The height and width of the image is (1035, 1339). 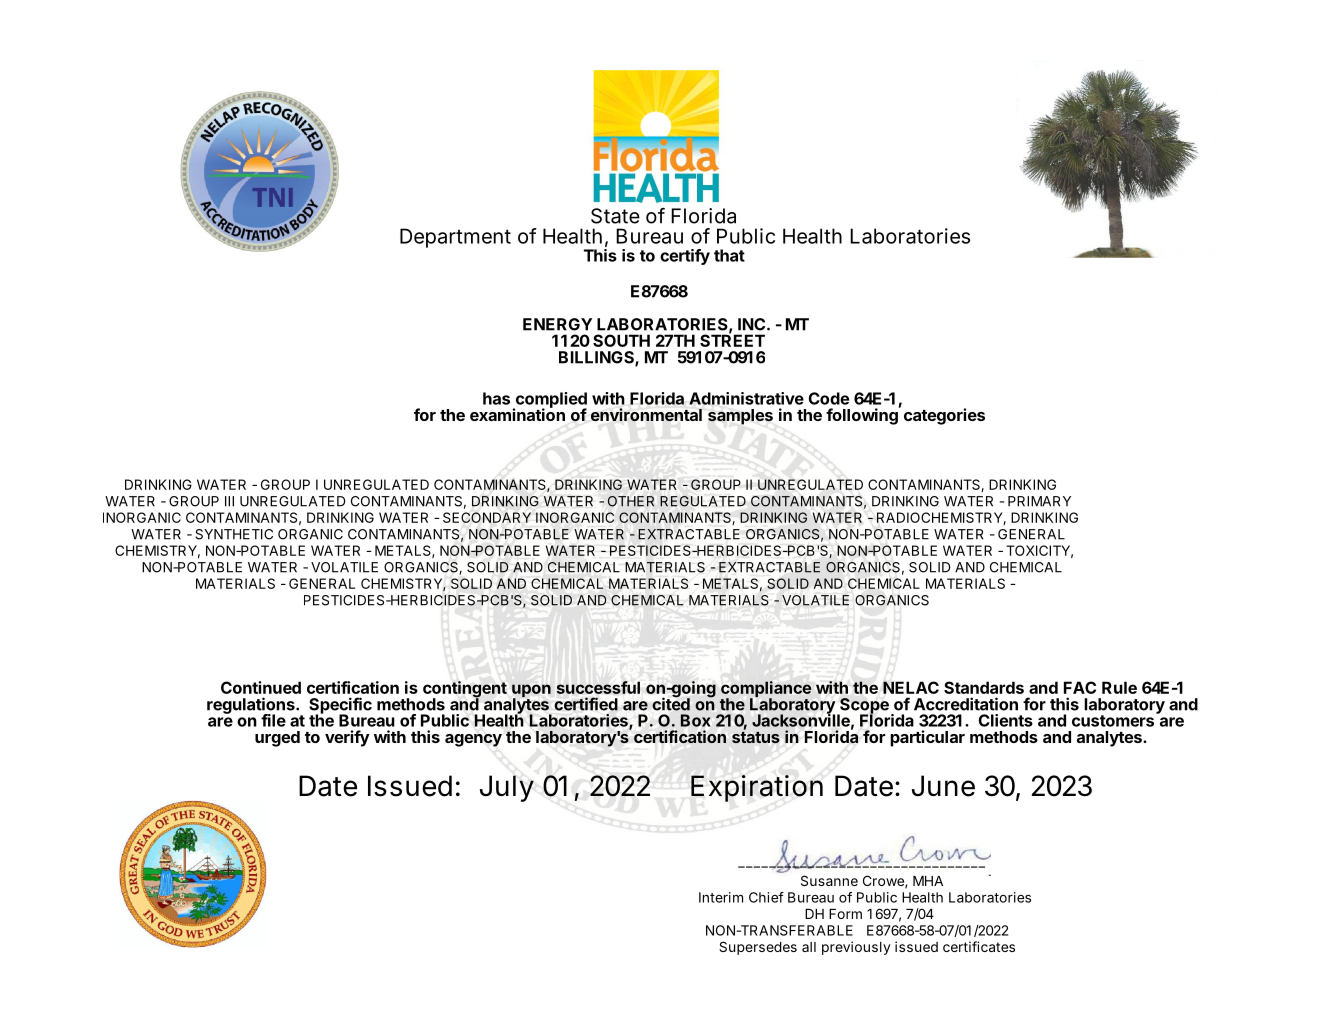 I want to click on Department, so click(x=455, y=238).
